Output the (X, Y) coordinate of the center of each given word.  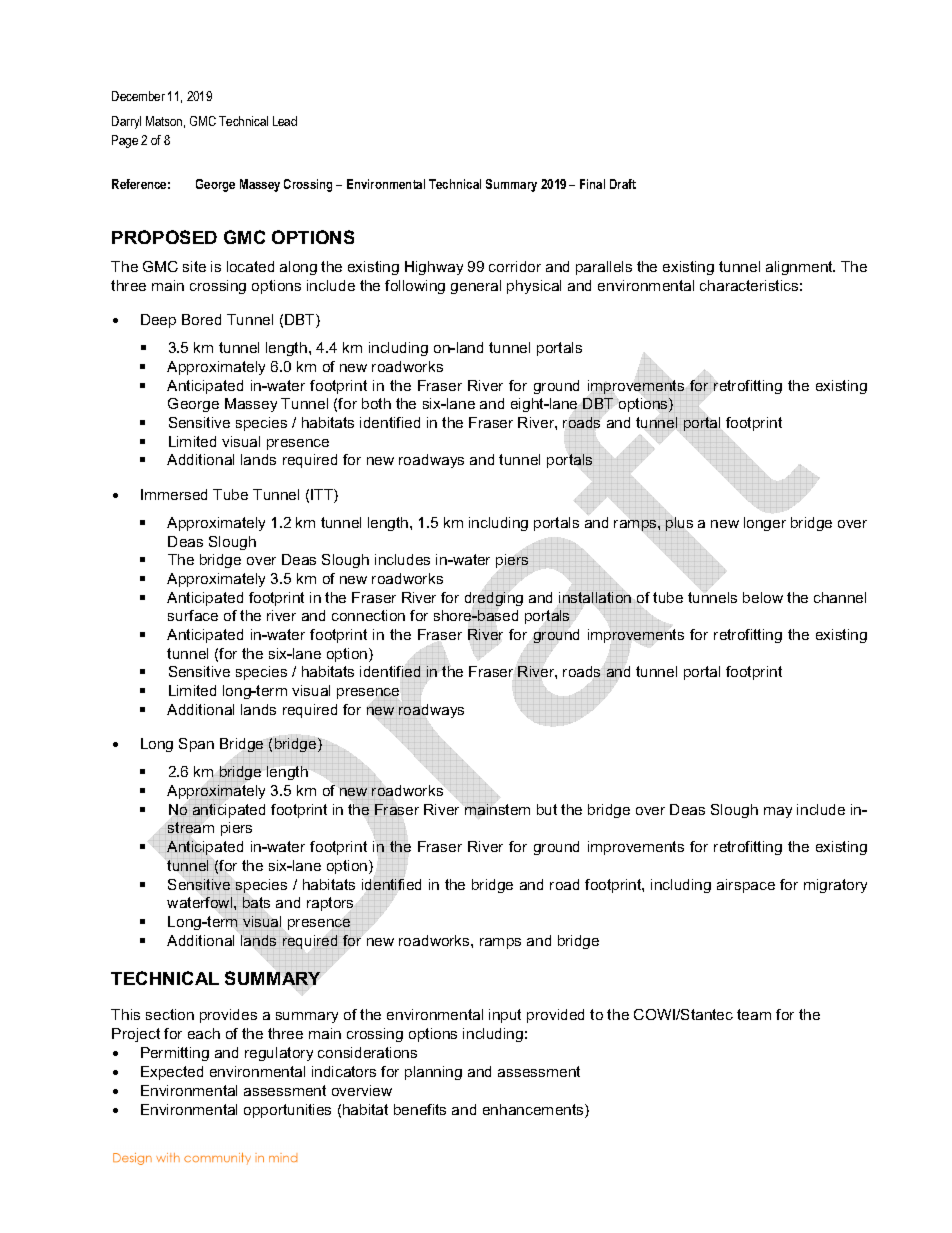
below (763, 597)
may (778, 812)
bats (256, 902)
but (547, 809)
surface (193, 615)
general (476, 287)
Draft (623, 184)
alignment (800, 268)
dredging (494, 599)
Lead (285, 121)
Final (592, 184)
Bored (201, 319)
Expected (172, 1073)
